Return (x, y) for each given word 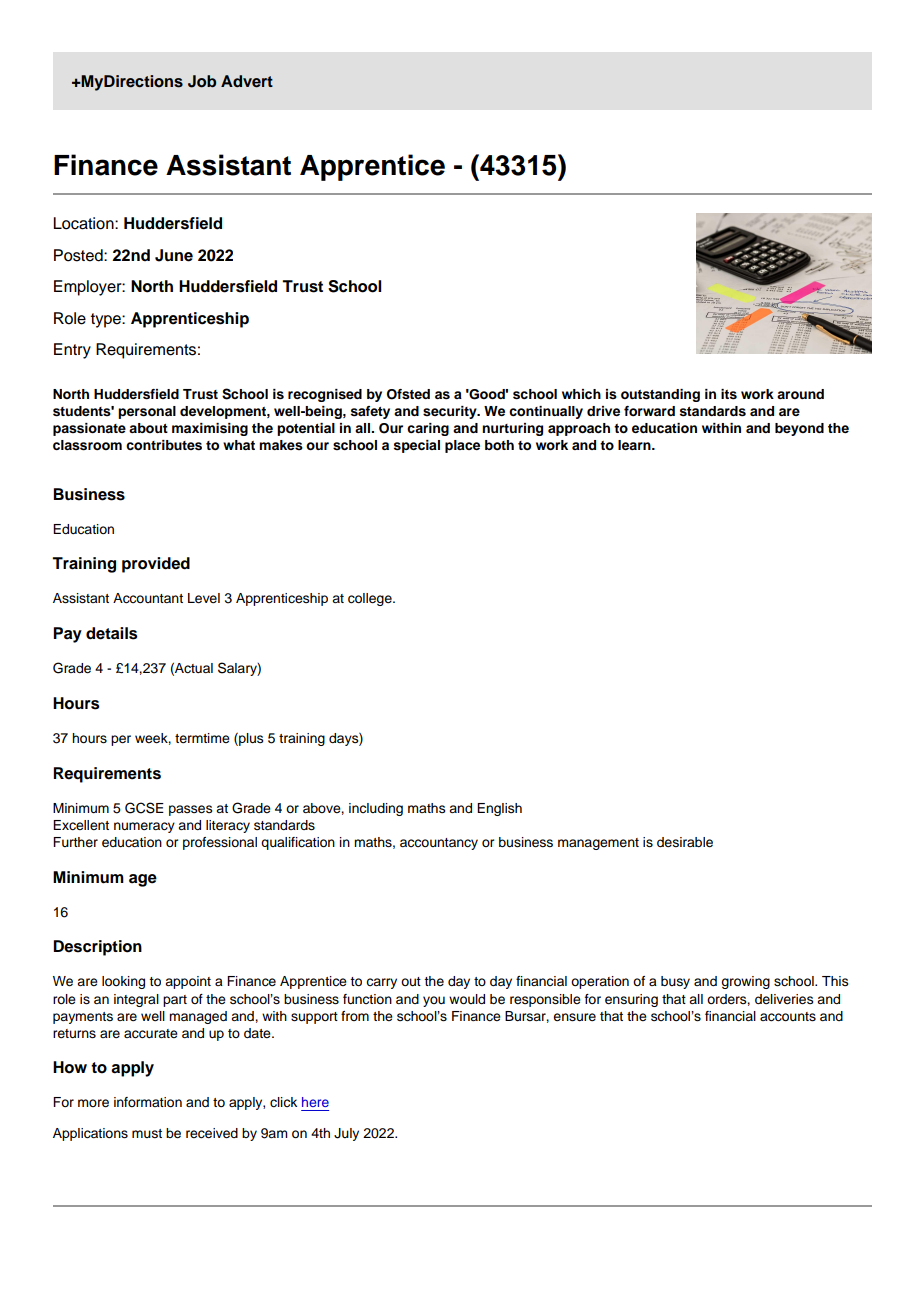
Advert (247, 81)
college (371, 599)
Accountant (148, 598)
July (346, 1134)
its (729, 394)
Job (202, 81)
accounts (788, 1017)
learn (635, 445)
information (148, 1102)
